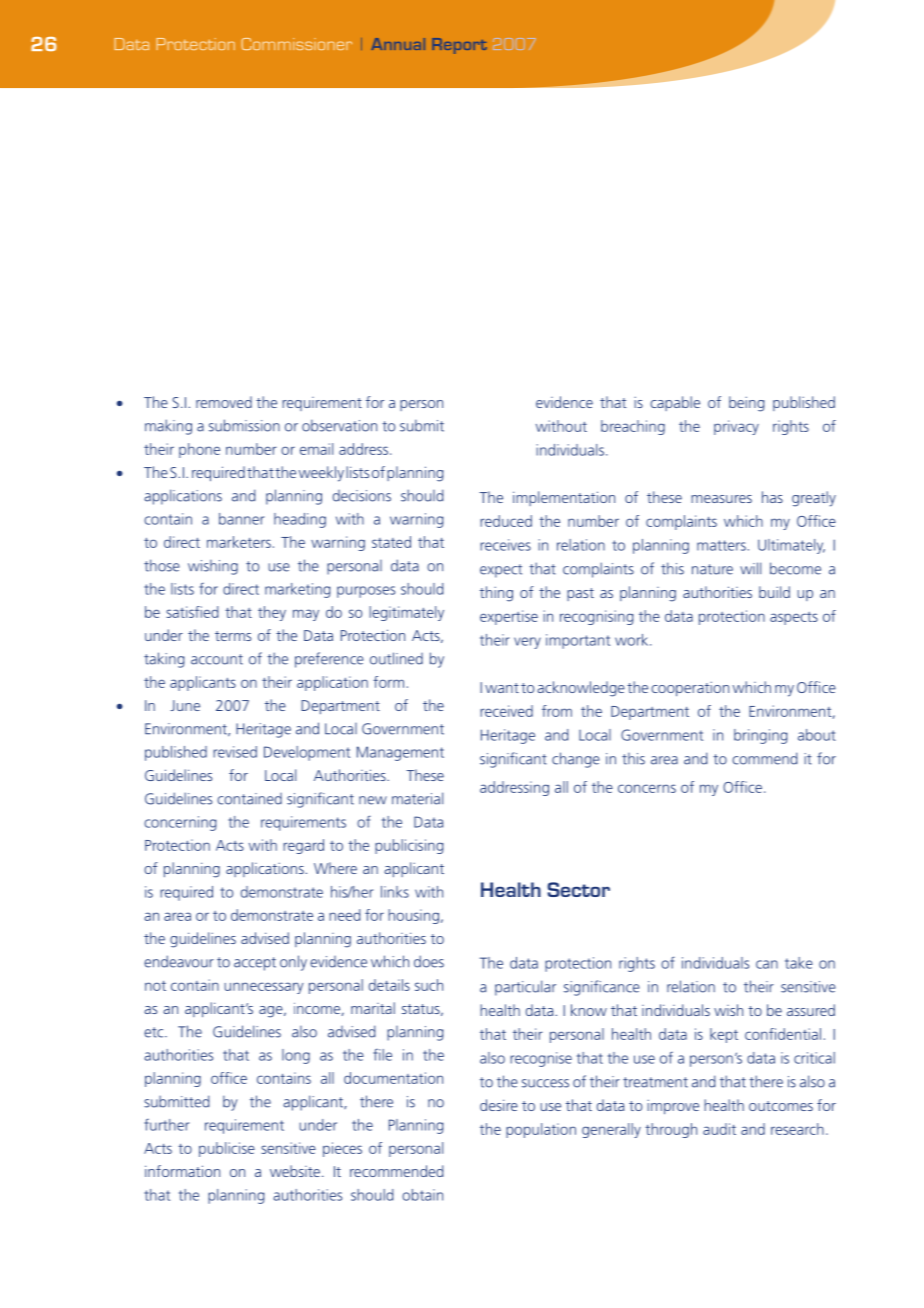  What do you see at coordinates (736, 427) in the screenshot?
I see `privacy` at bounding box center [736, 427].
